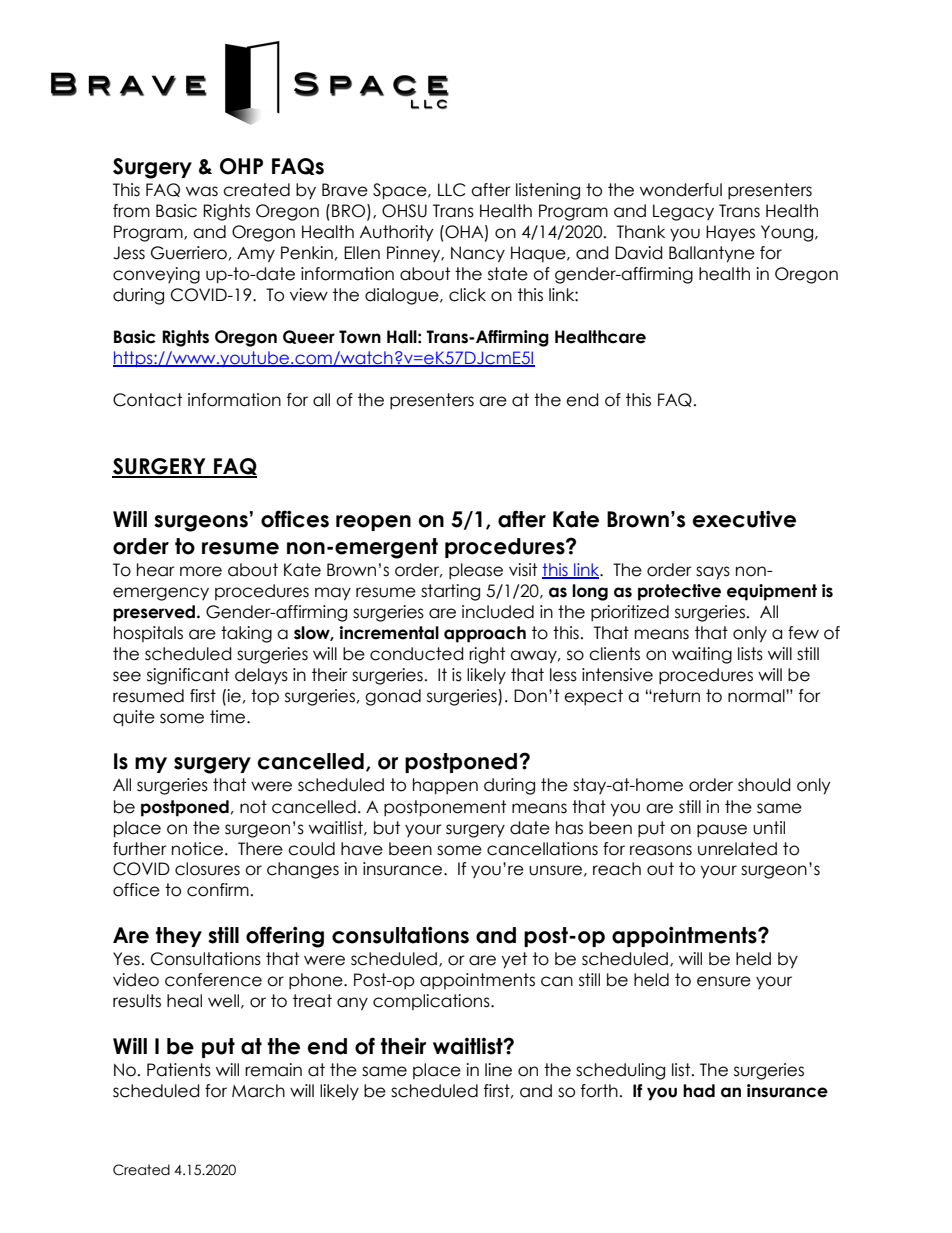 This page has width=952, height=1233. What do you see at coordinates (201, 571) in the page?
I see `more` at bounding box center [201, 571].
